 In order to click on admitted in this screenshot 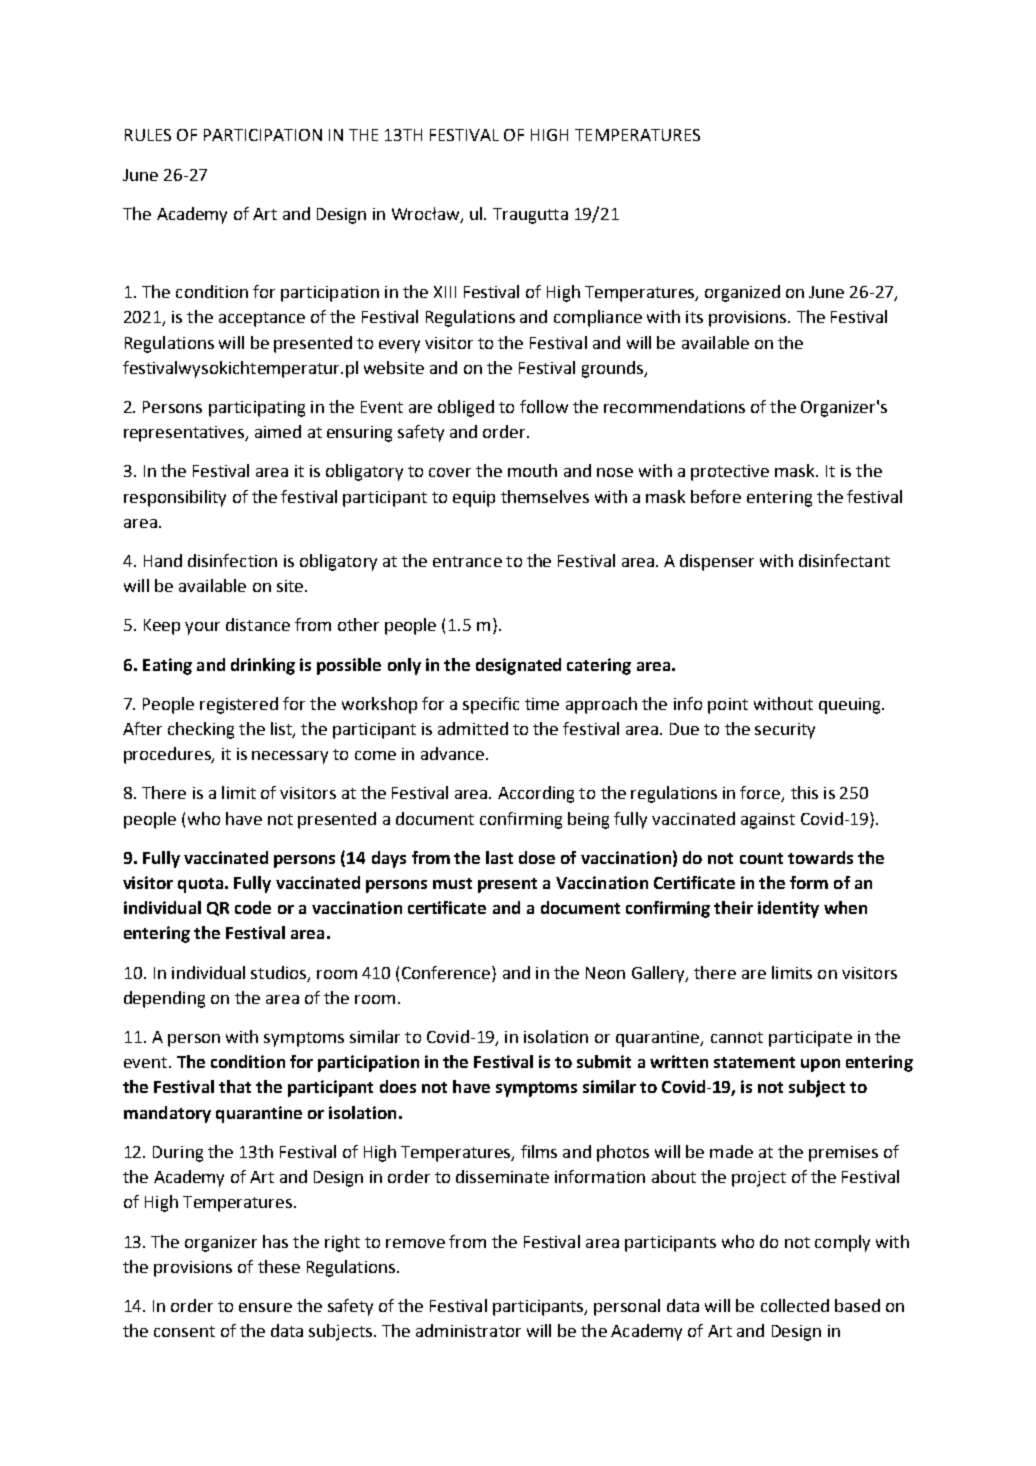, I will do `click(473, 728)`.
